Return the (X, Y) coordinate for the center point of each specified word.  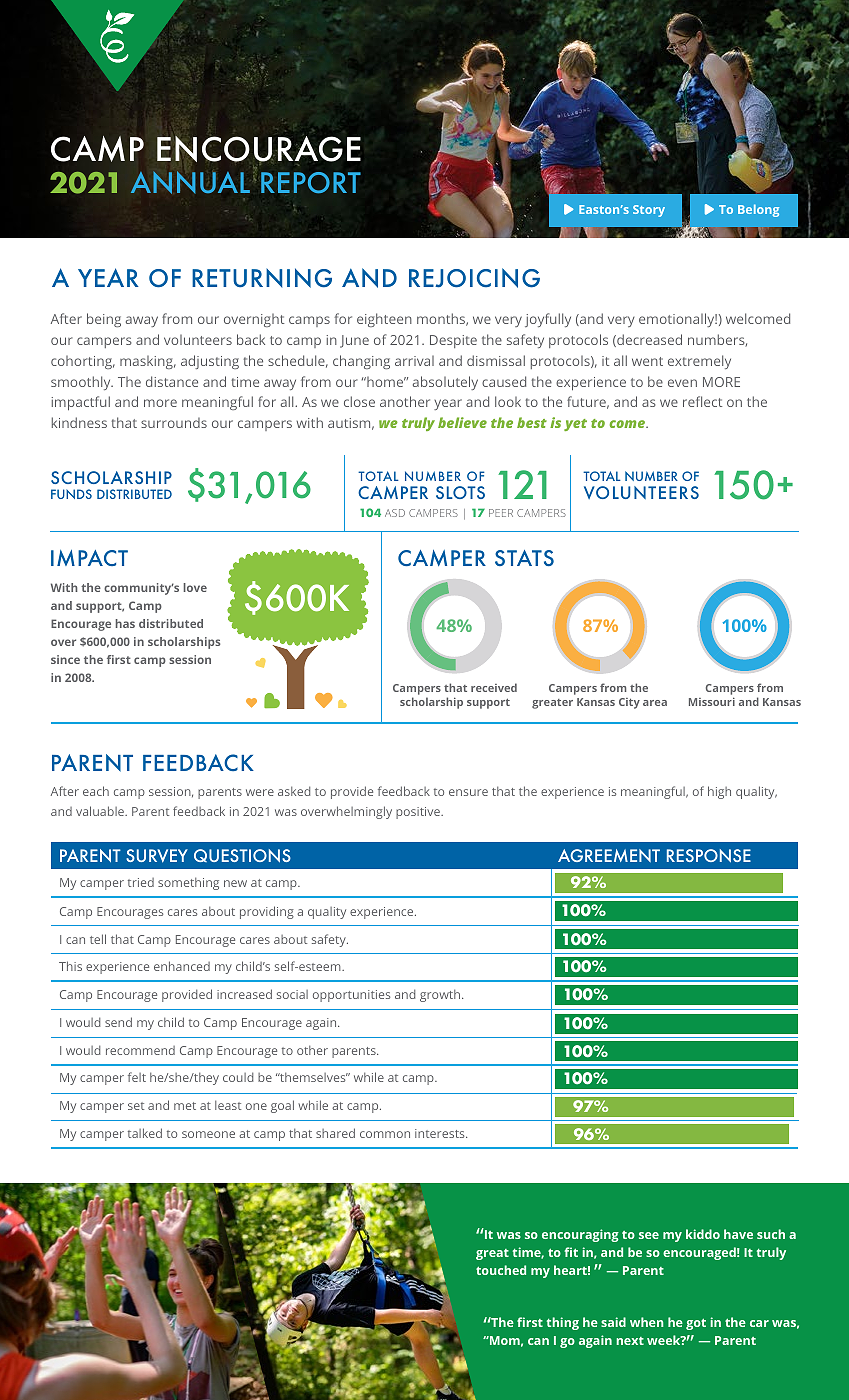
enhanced (182, 966)
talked (145, 1133)
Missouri (712, 701)
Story (649, 211)
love (195, 587)
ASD (395, 513)
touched (501, 1270)
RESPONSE (709, 855)
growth (441, 995)
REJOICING (474, 278)
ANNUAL (190, 182)
